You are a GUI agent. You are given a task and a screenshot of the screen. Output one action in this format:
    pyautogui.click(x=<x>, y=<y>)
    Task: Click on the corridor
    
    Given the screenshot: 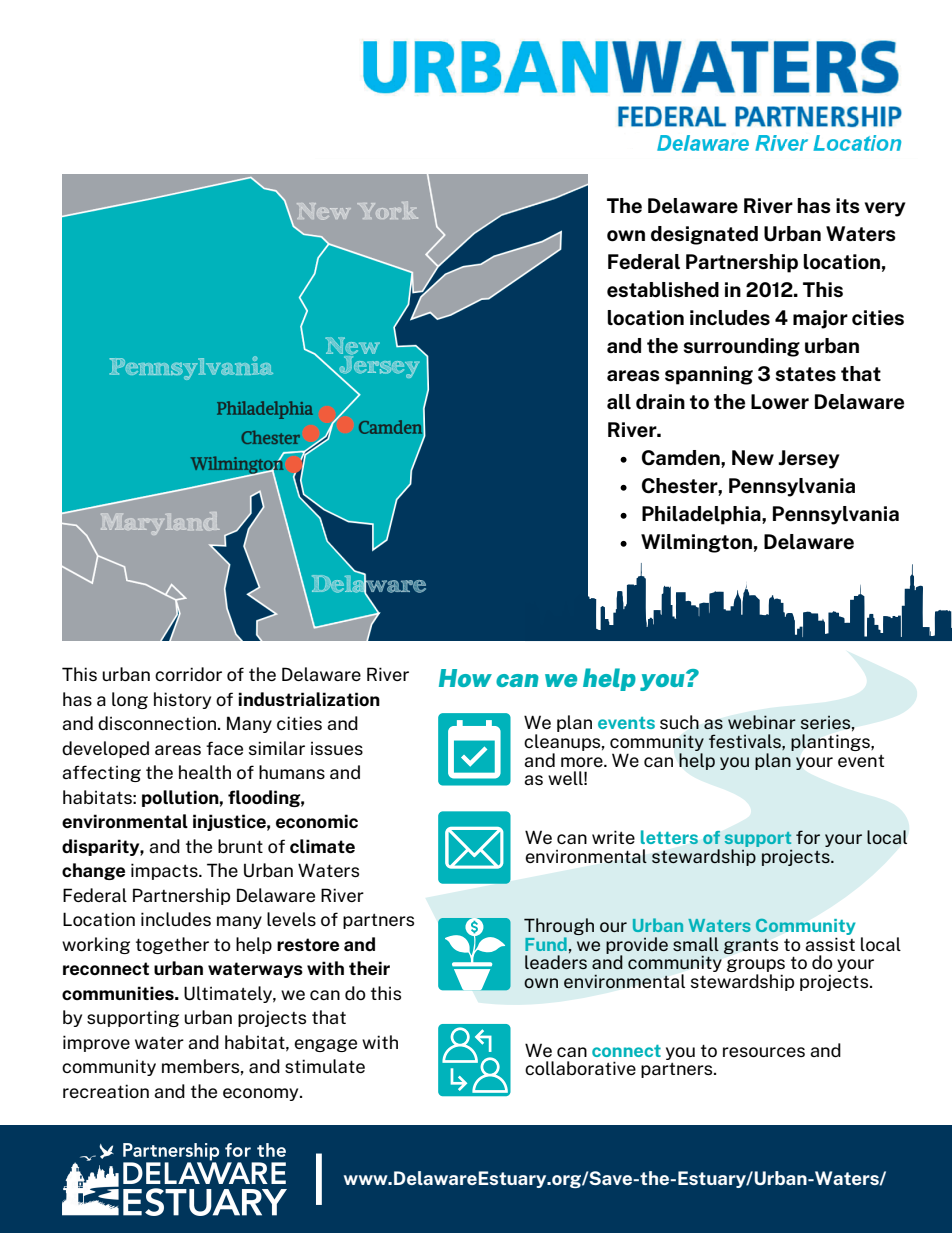 What is the action you would take?
    pyautogui.click(x=188, y=674)
